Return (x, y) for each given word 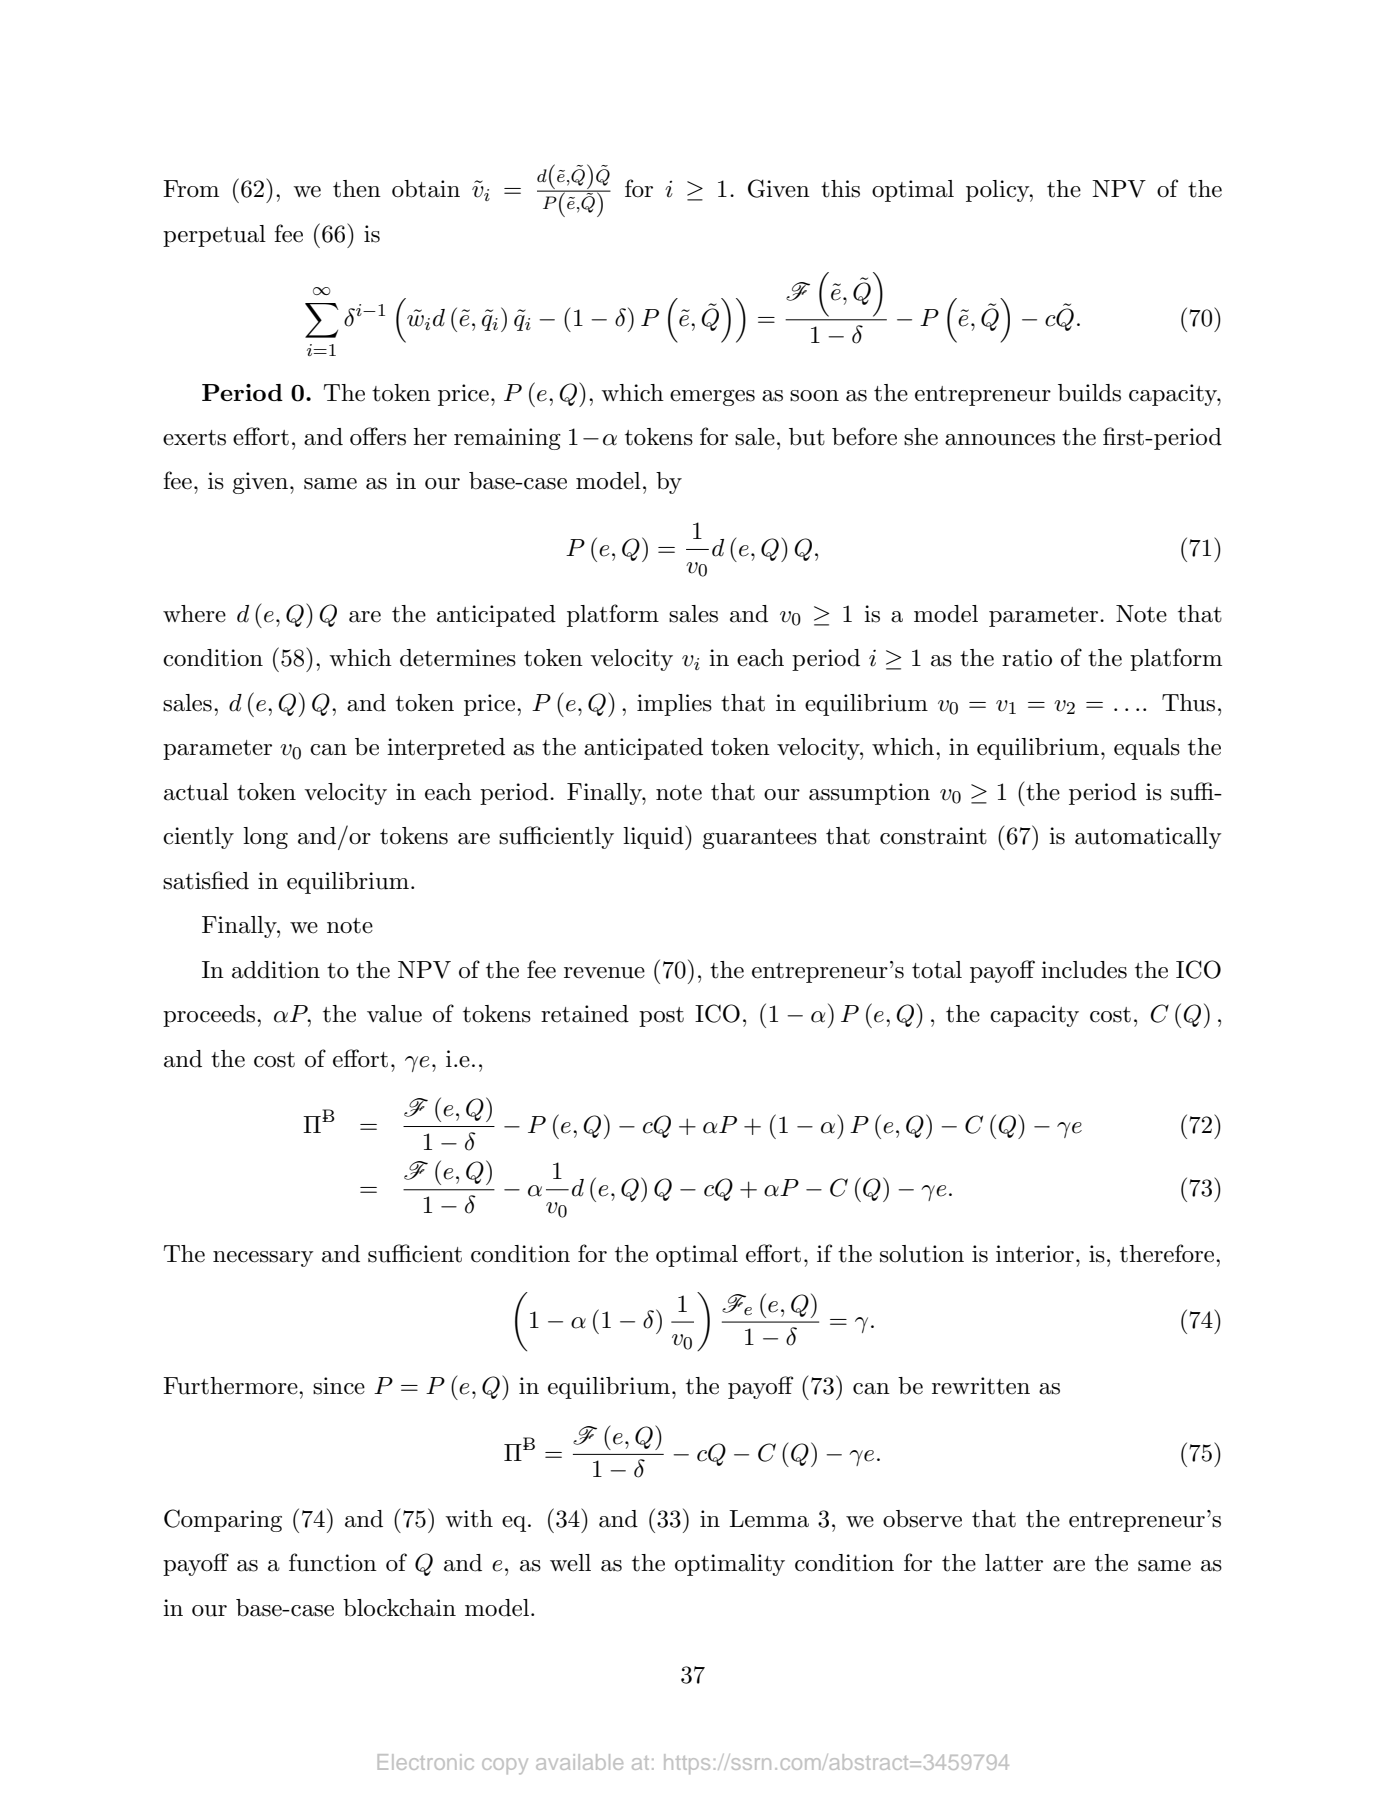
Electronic (426, 1762)
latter (1014, 1563)
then (357, 189)
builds (1089, 393)
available (579, 1762)
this (840, 189)
